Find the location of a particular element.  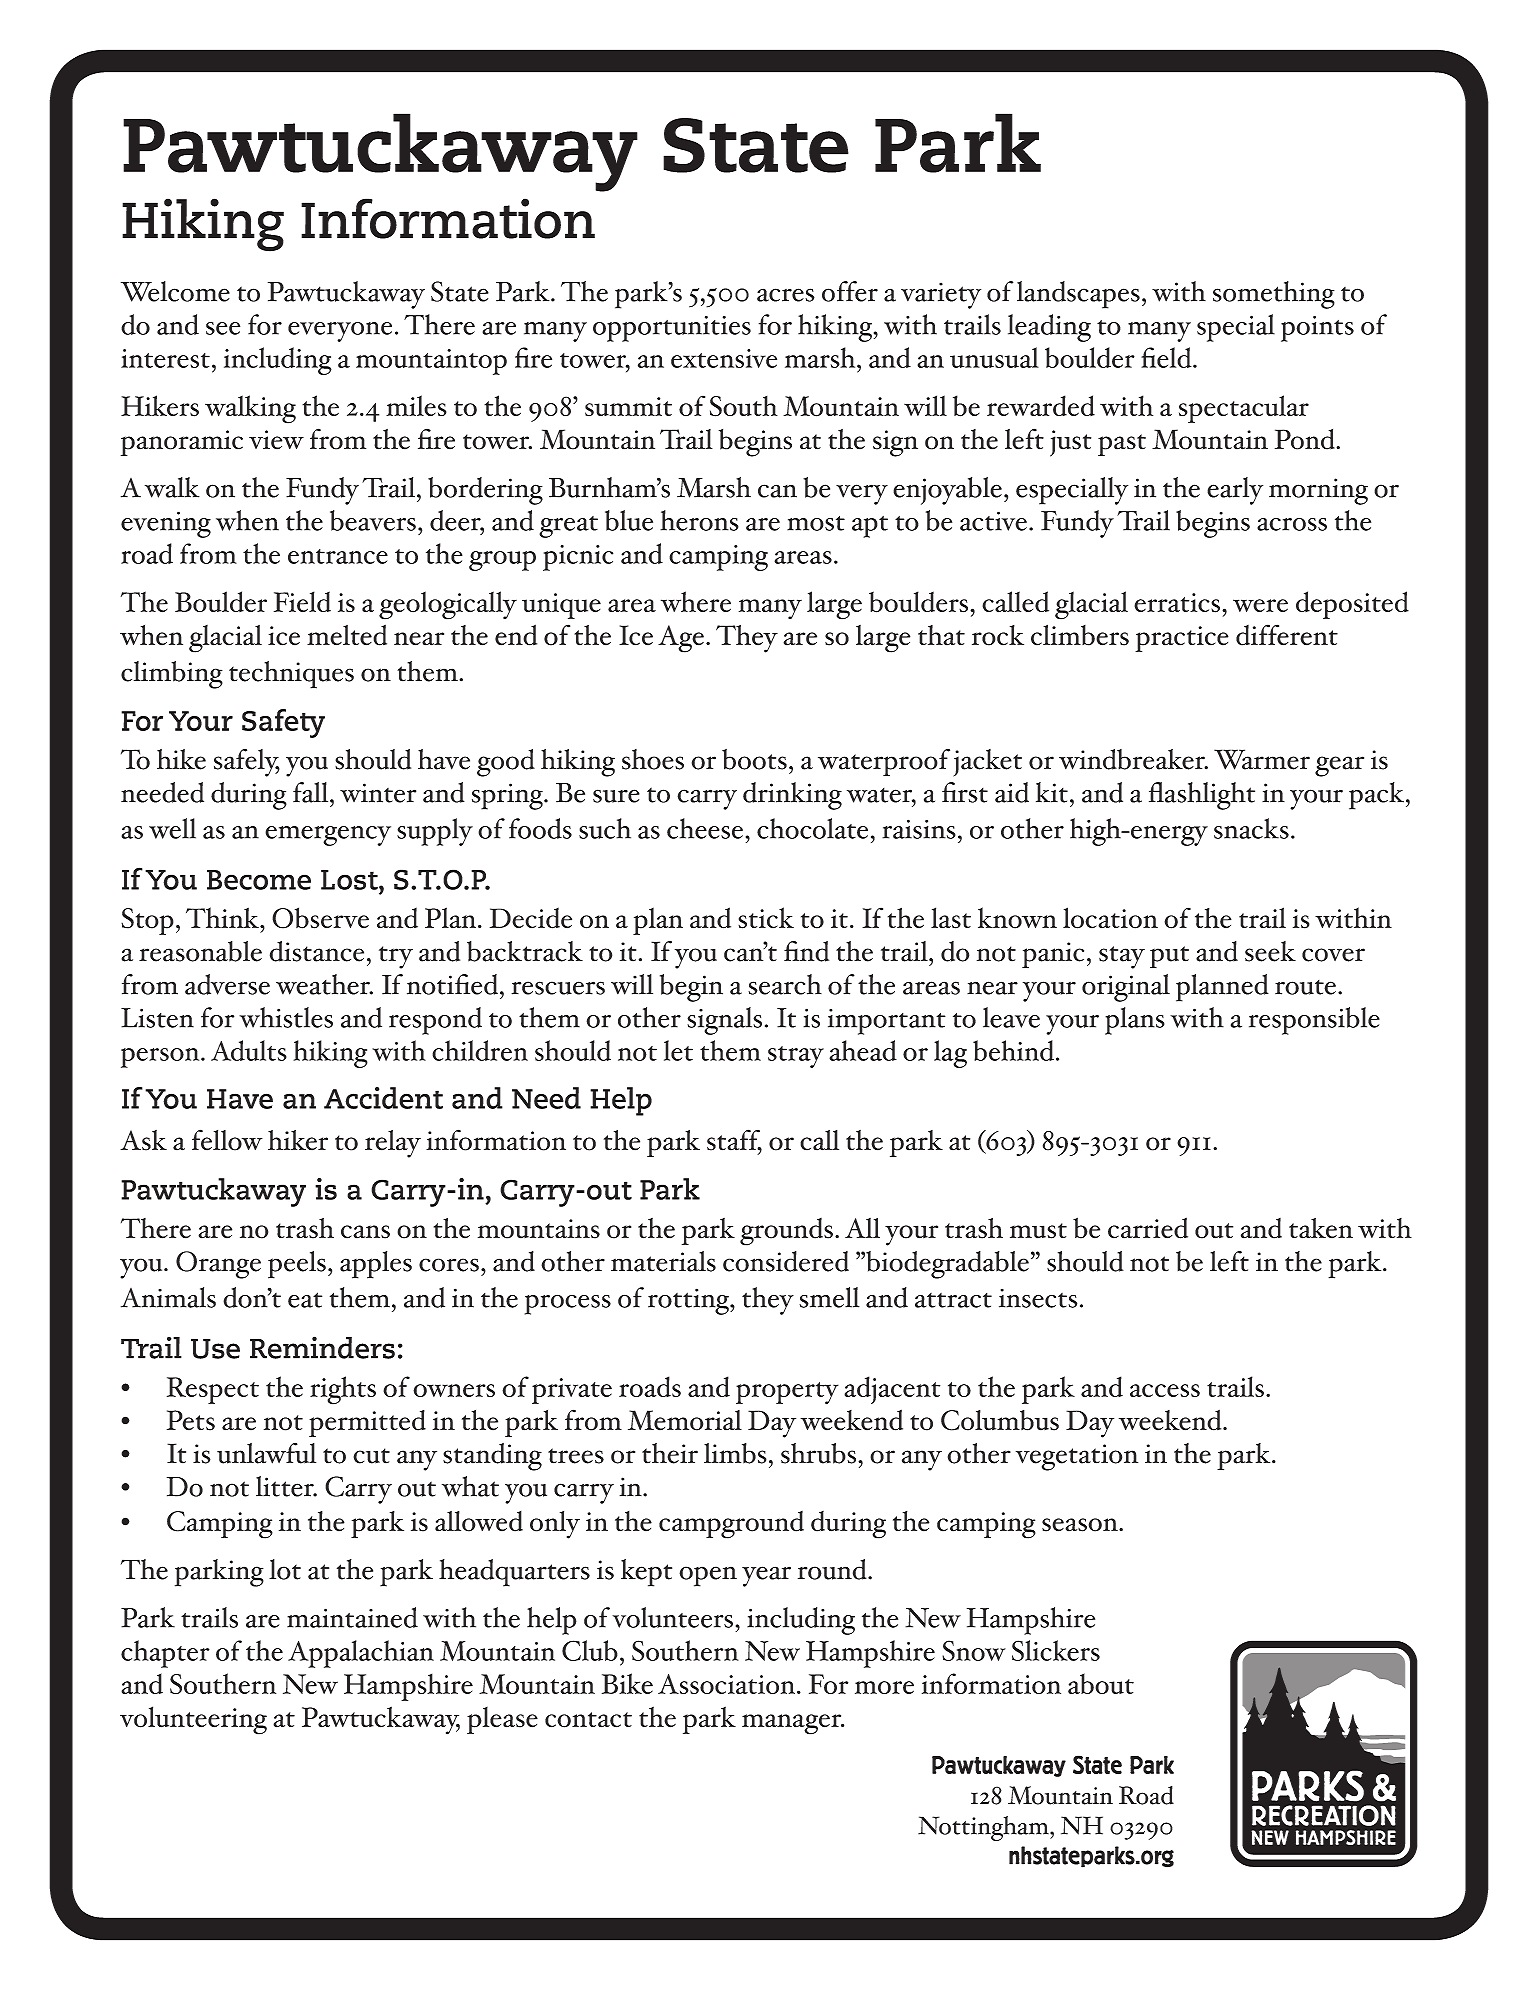

extensive is located at coordinates (724, 358).
